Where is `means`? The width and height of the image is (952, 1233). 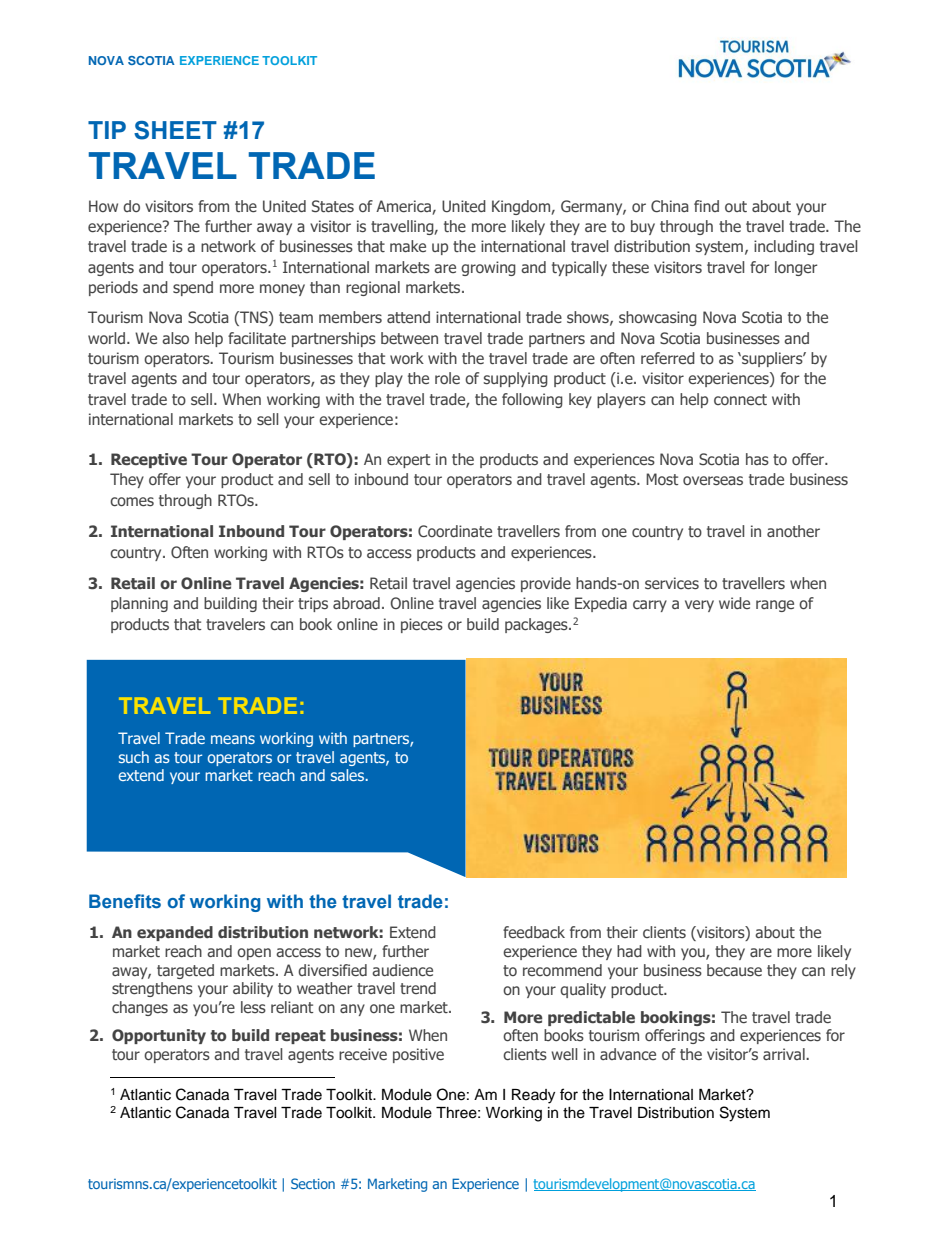
means is located at coordinates (233, 739).
